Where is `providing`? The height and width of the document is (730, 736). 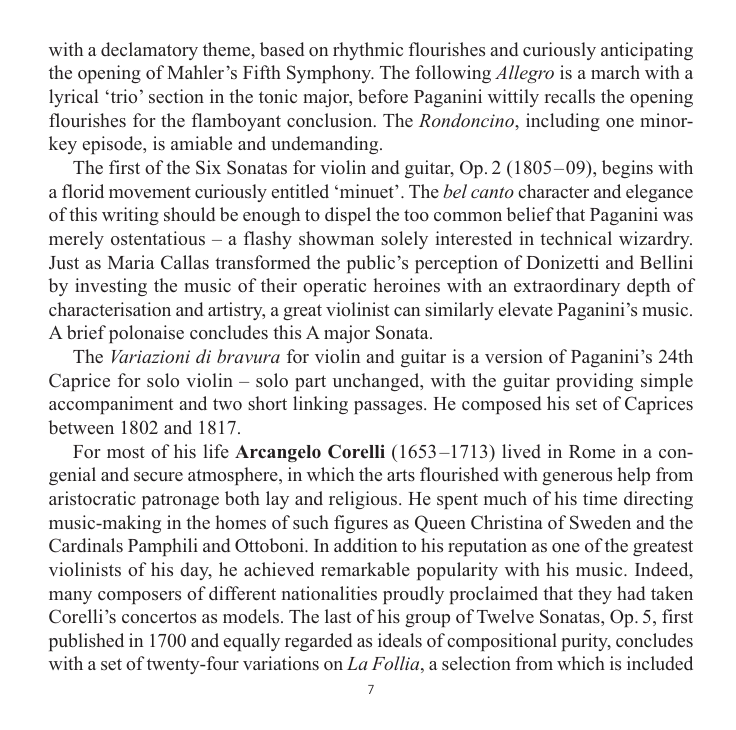
providing is located at coordinates (594, 382).
